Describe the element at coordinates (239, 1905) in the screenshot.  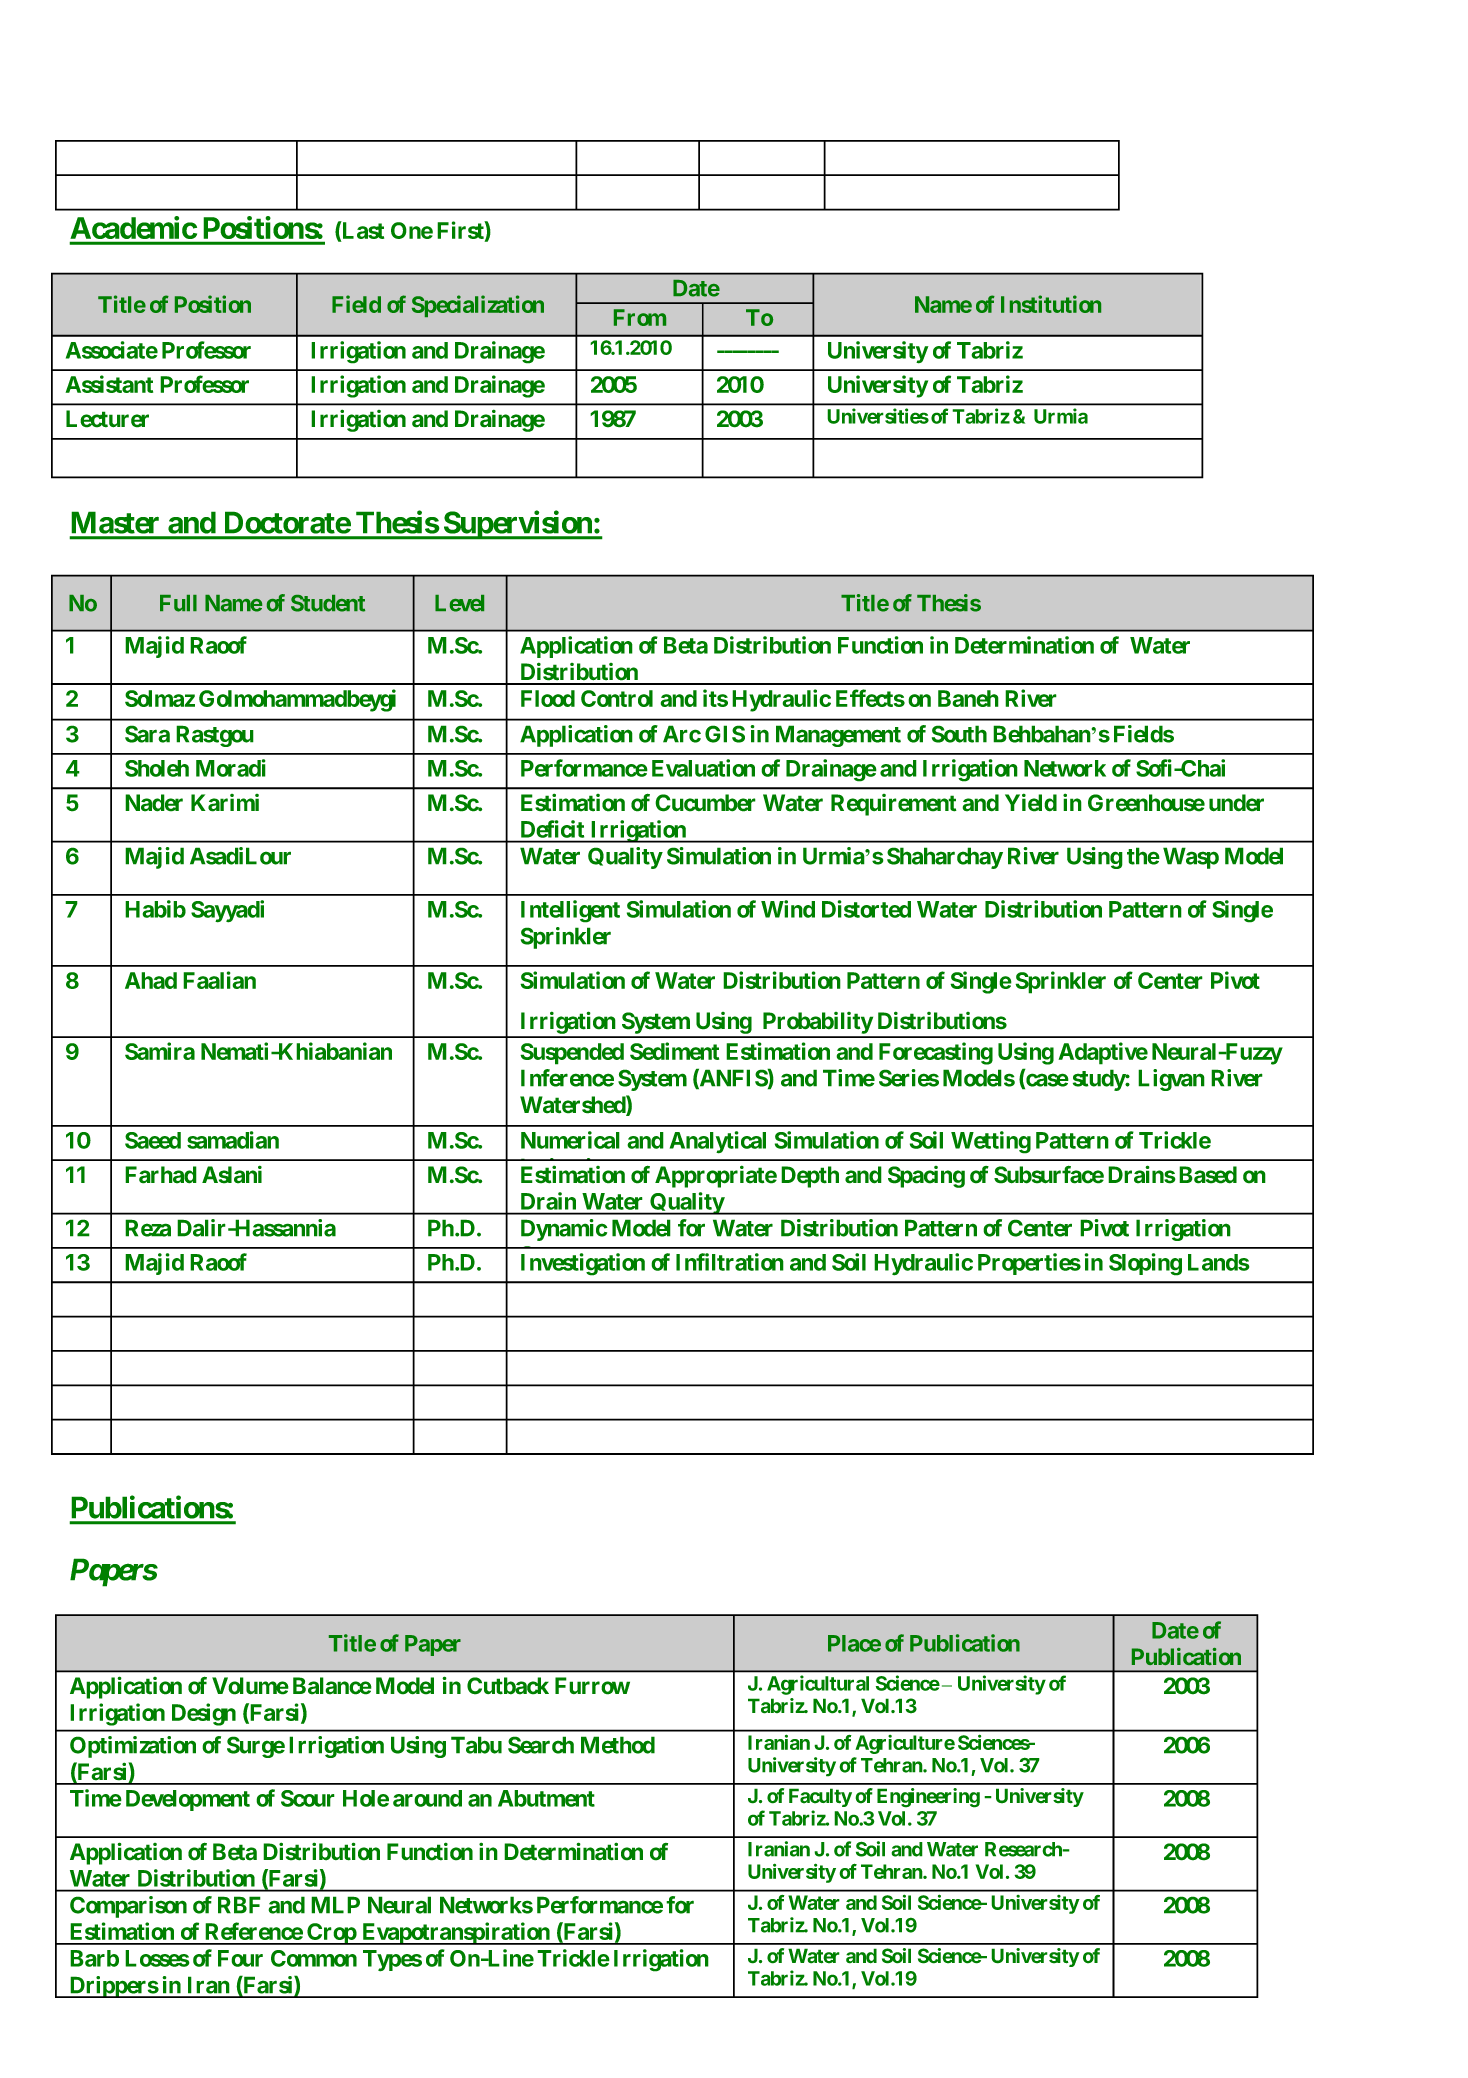
I see `RBF` at that location.
